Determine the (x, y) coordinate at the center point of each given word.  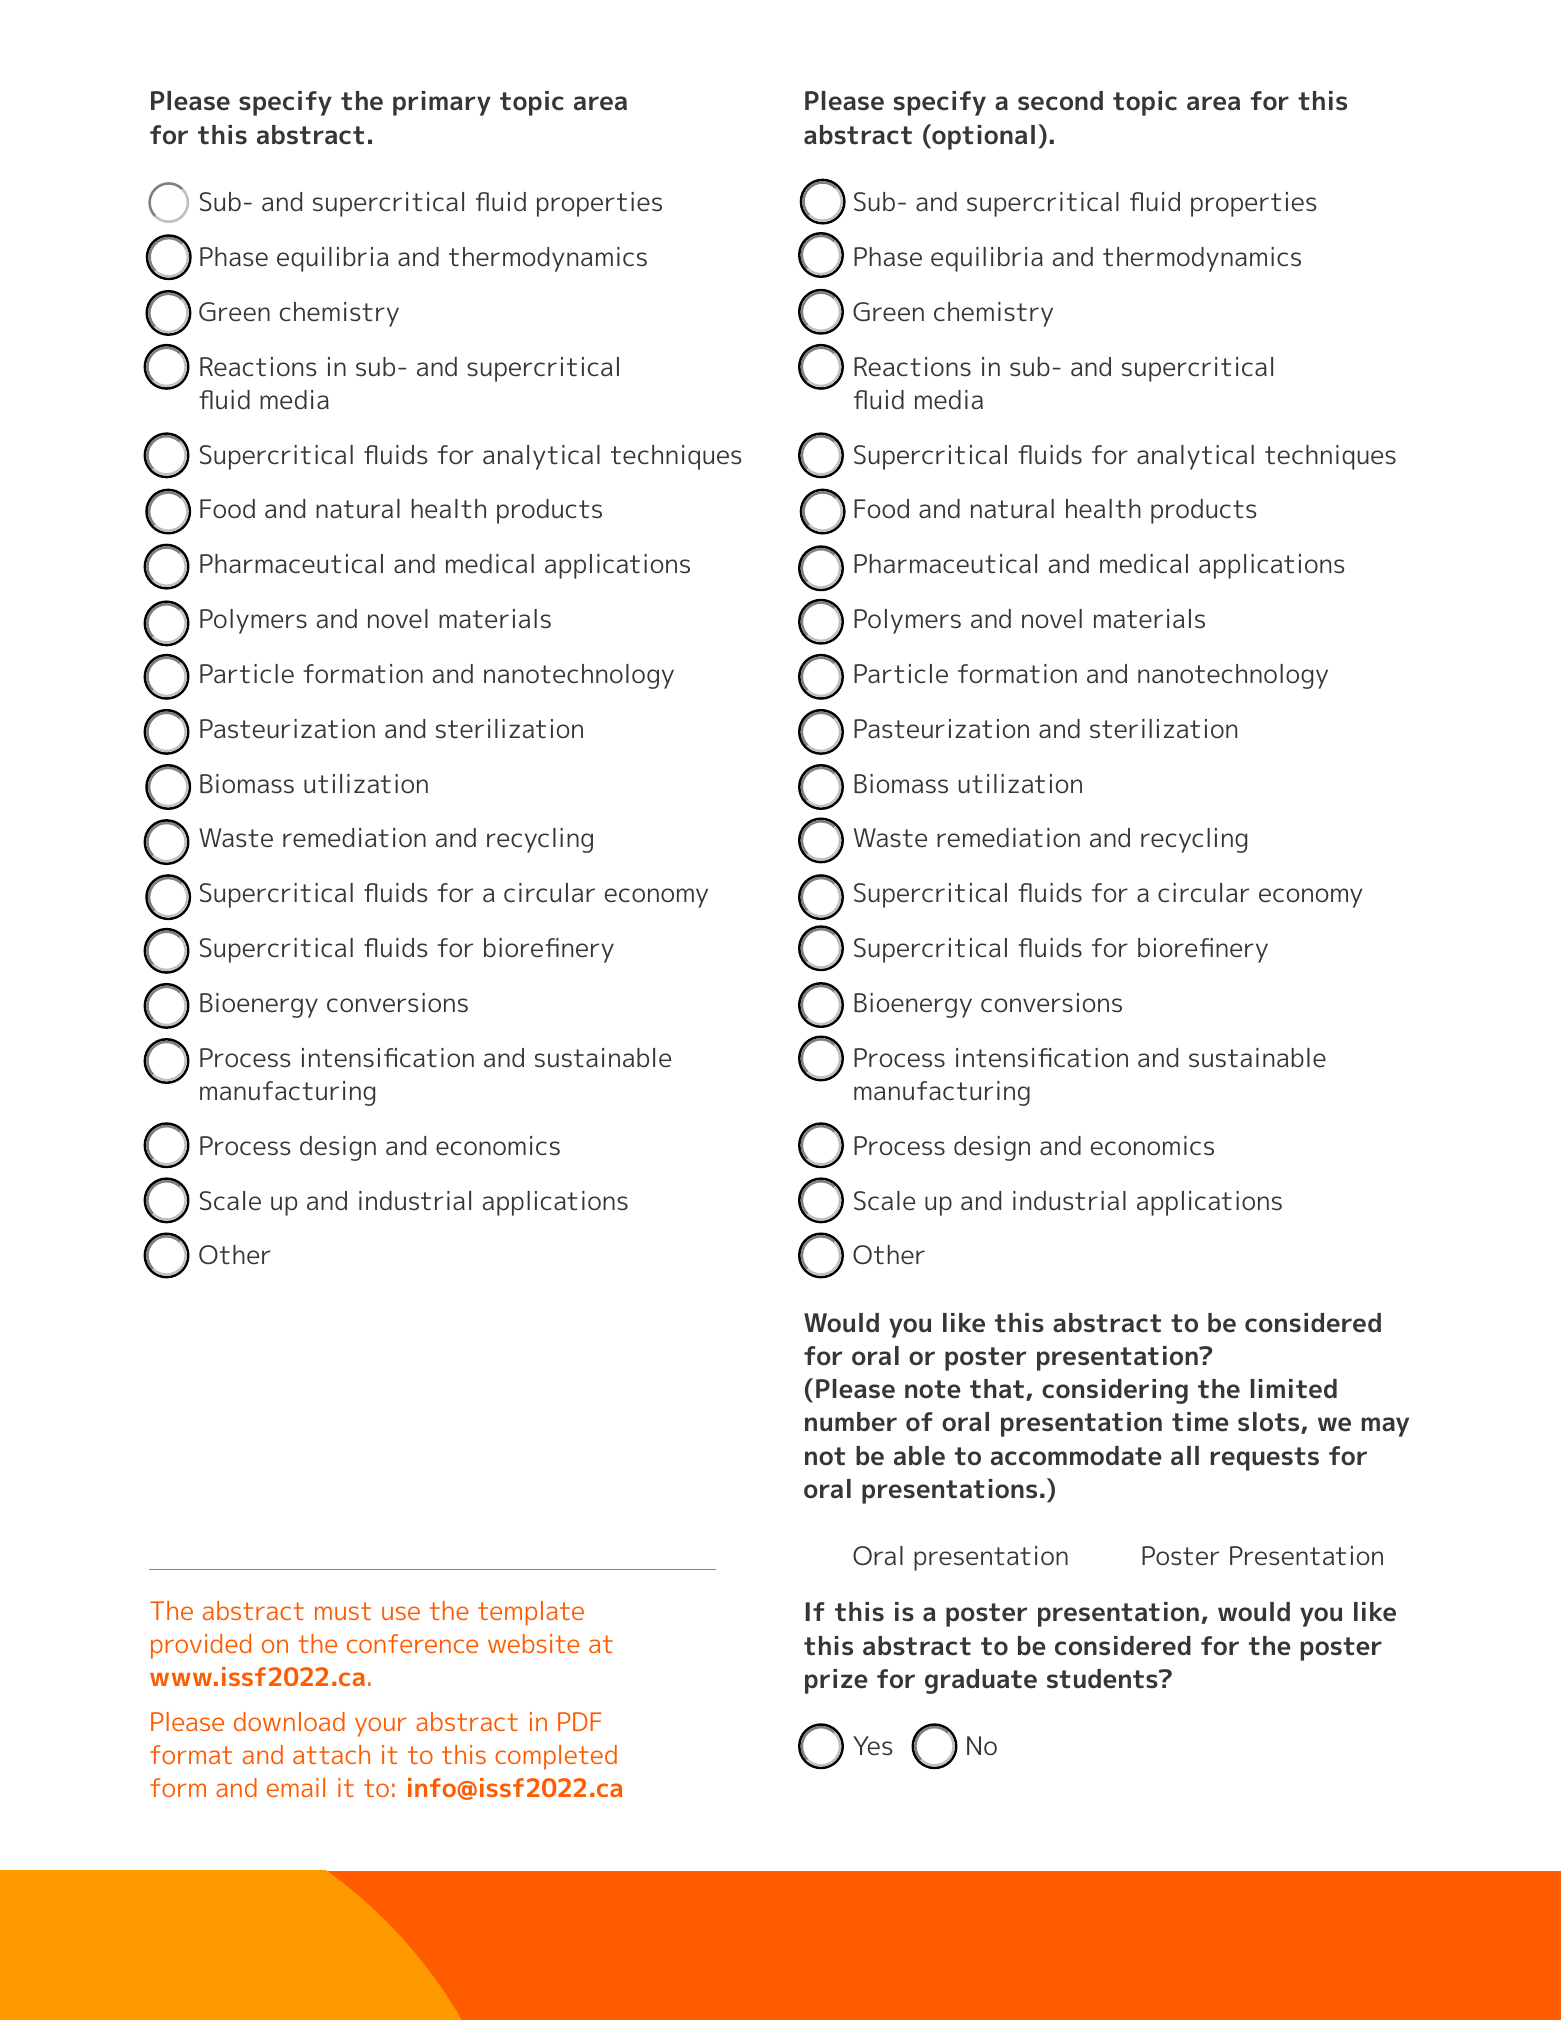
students (1103, 1679)
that (997, 1389)
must (343, 1611)
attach (331, 1754)
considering (1115, 1391)
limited (1294, 1389)
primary (442, 103)
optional (982, 137)
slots (1270, 1423)
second (1060, 101)
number (851, 1422)
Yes (872, 1746)
